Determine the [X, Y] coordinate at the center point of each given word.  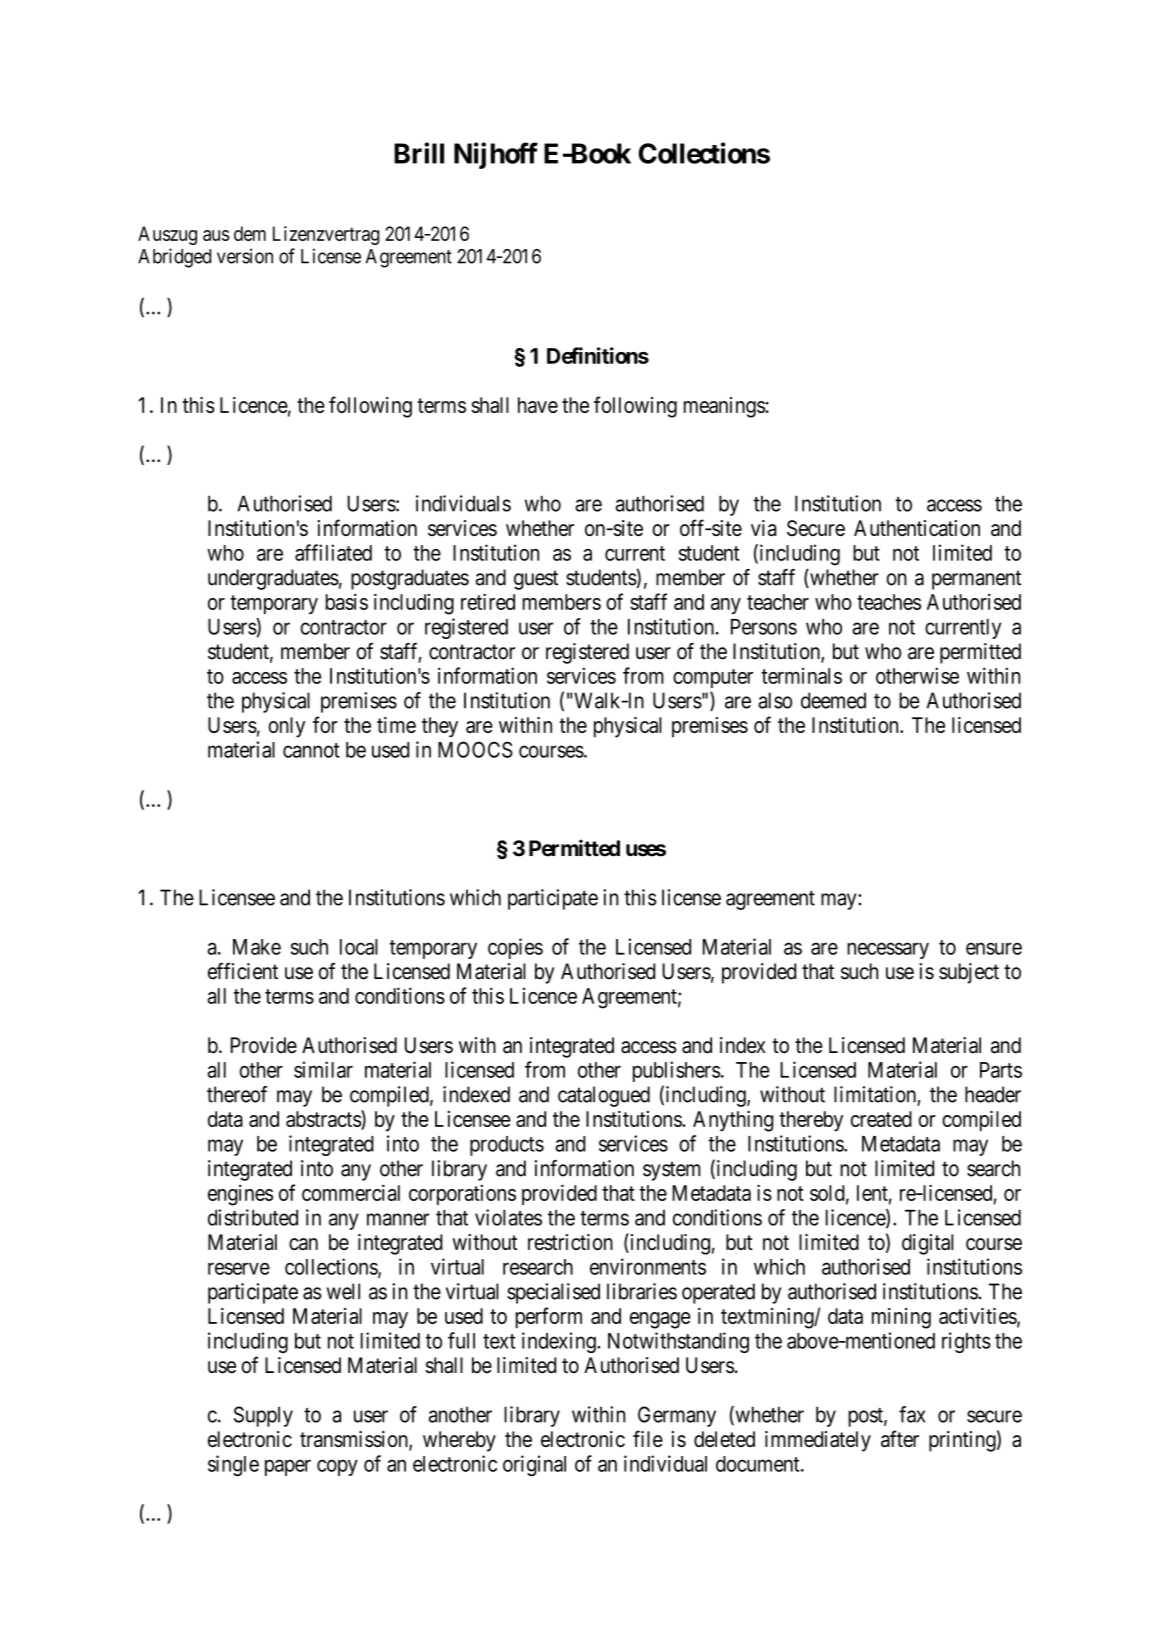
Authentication [917, 528]
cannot [311, 750]
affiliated [333, 552]
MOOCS [475, 749]
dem [250, 233]
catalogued [604, 1096]
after [900, 1438]
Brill [419, 153]
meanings [724, 407]
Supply [263, 1416]
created [881, 1119]
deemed [833, 700]
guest [536, 580]
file [648, 1438]
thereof [237, 1094]
